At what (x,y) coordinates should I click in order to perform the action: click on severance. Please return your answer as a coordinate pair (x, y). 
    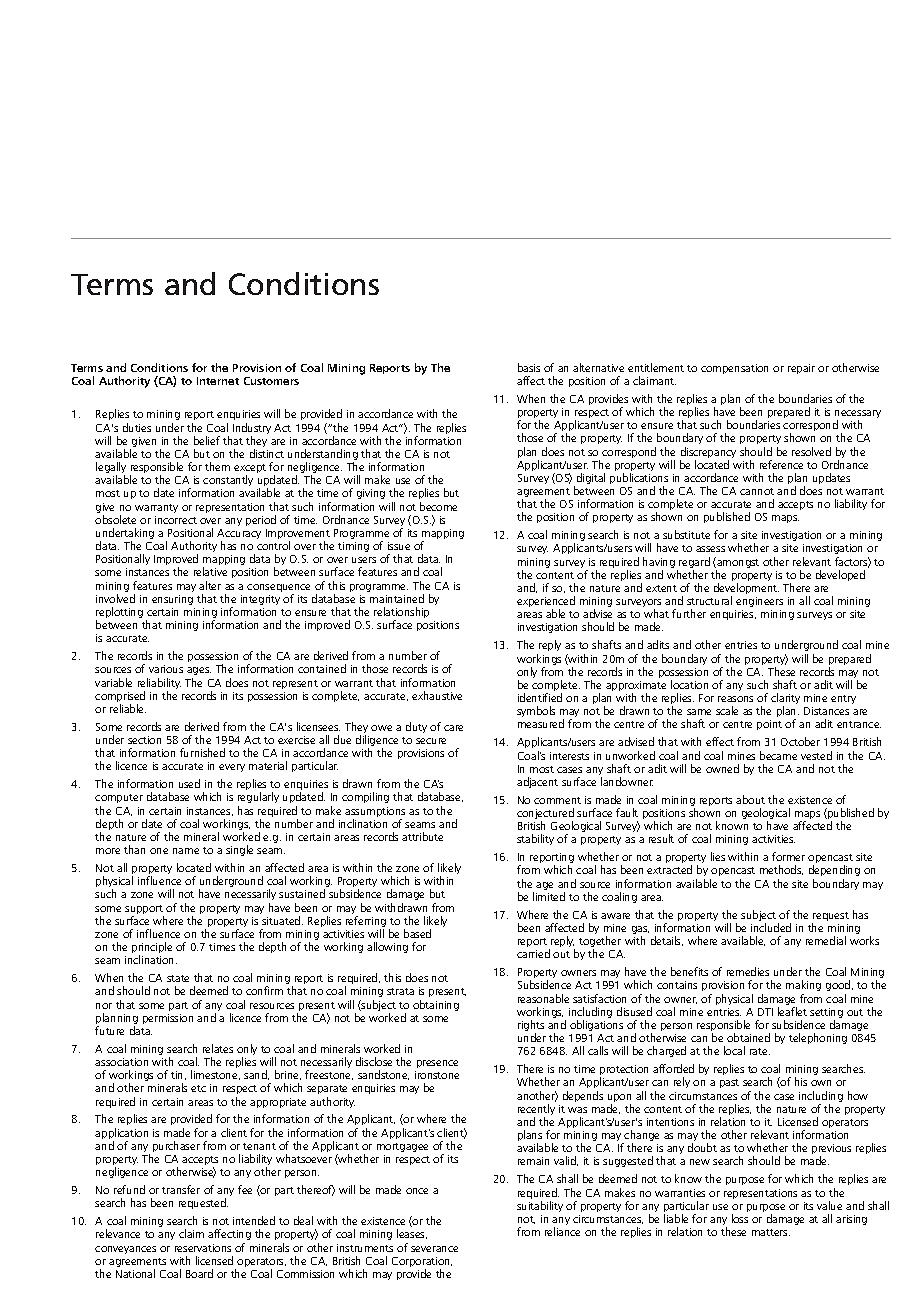
    Looking at the image, I should click on (434, 1249).
